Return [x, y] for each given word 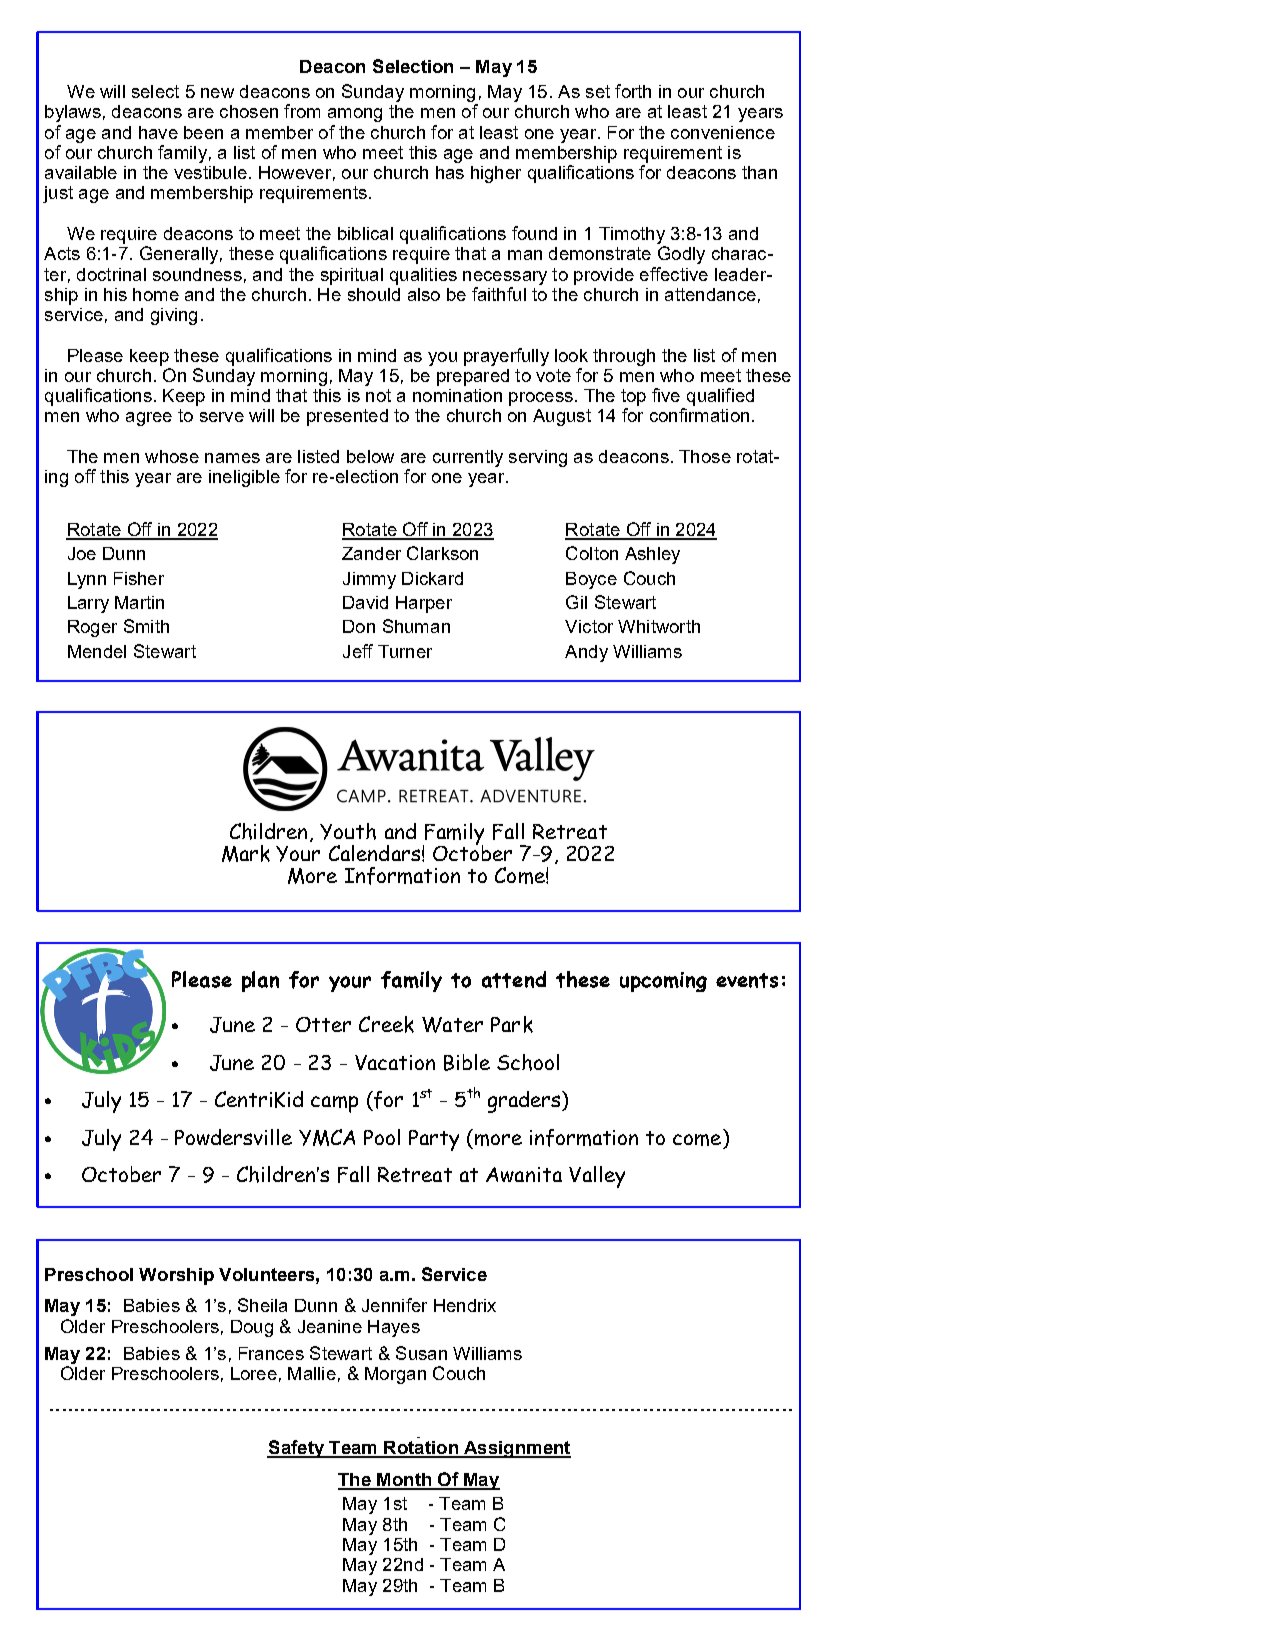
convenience [723, 132]
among [355, 115]
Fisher [139, 578]
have [158, 132]
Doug [252, 1328]
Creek [386, 1024]
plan [260, 981]
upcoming [663, 982]
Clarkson [442, 553]
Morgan [395, 1375]
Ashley [652, 555]
